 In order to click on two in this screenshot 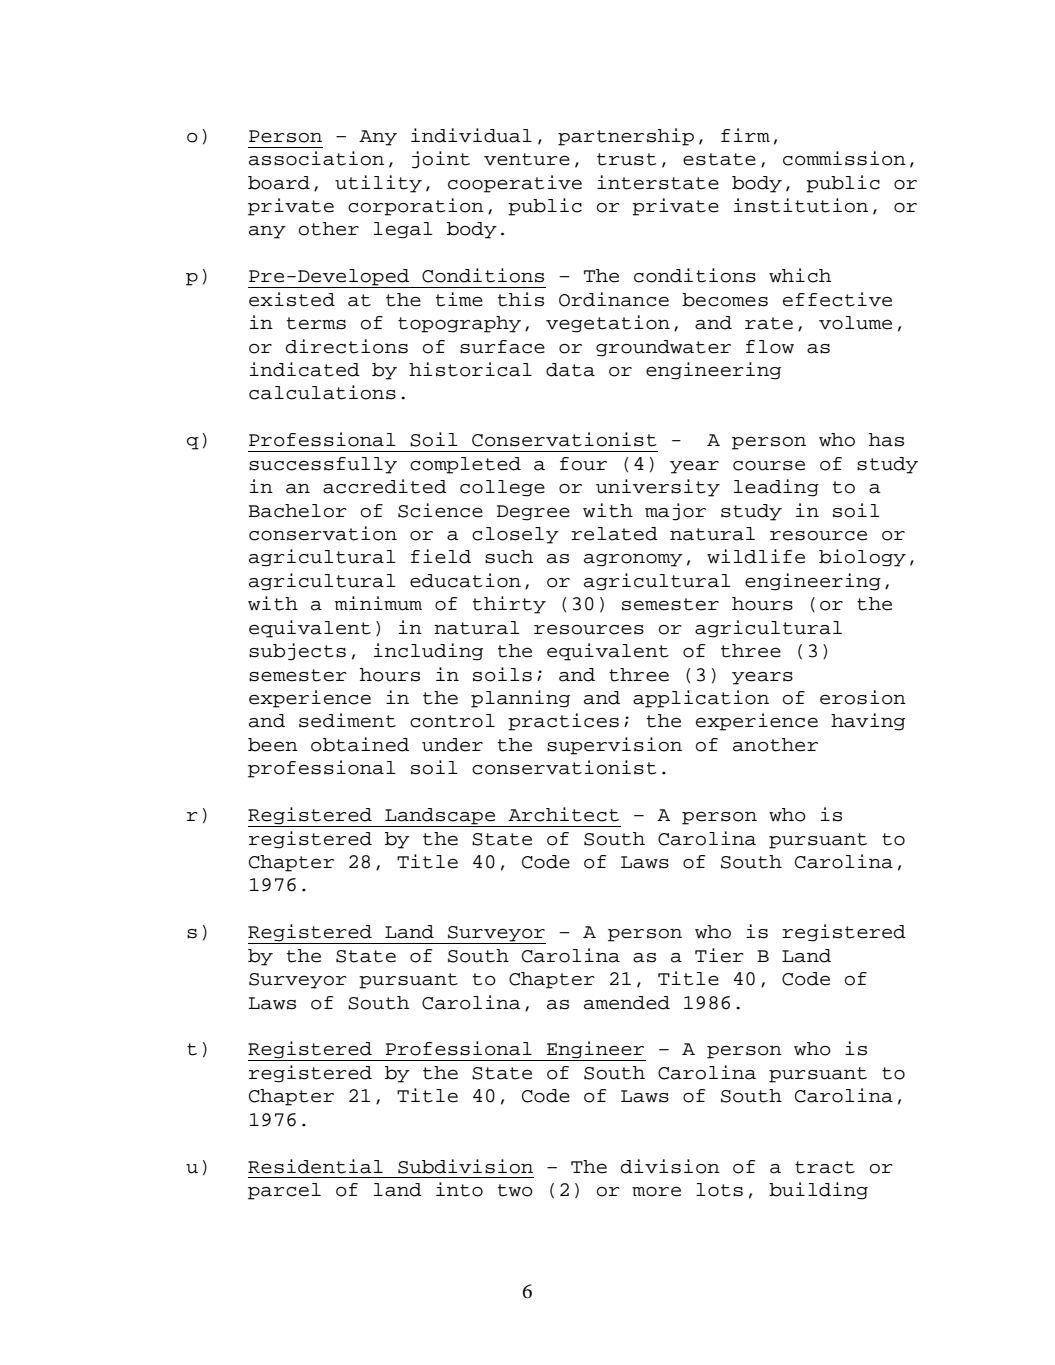, I will do `click(515, 1190)`.
